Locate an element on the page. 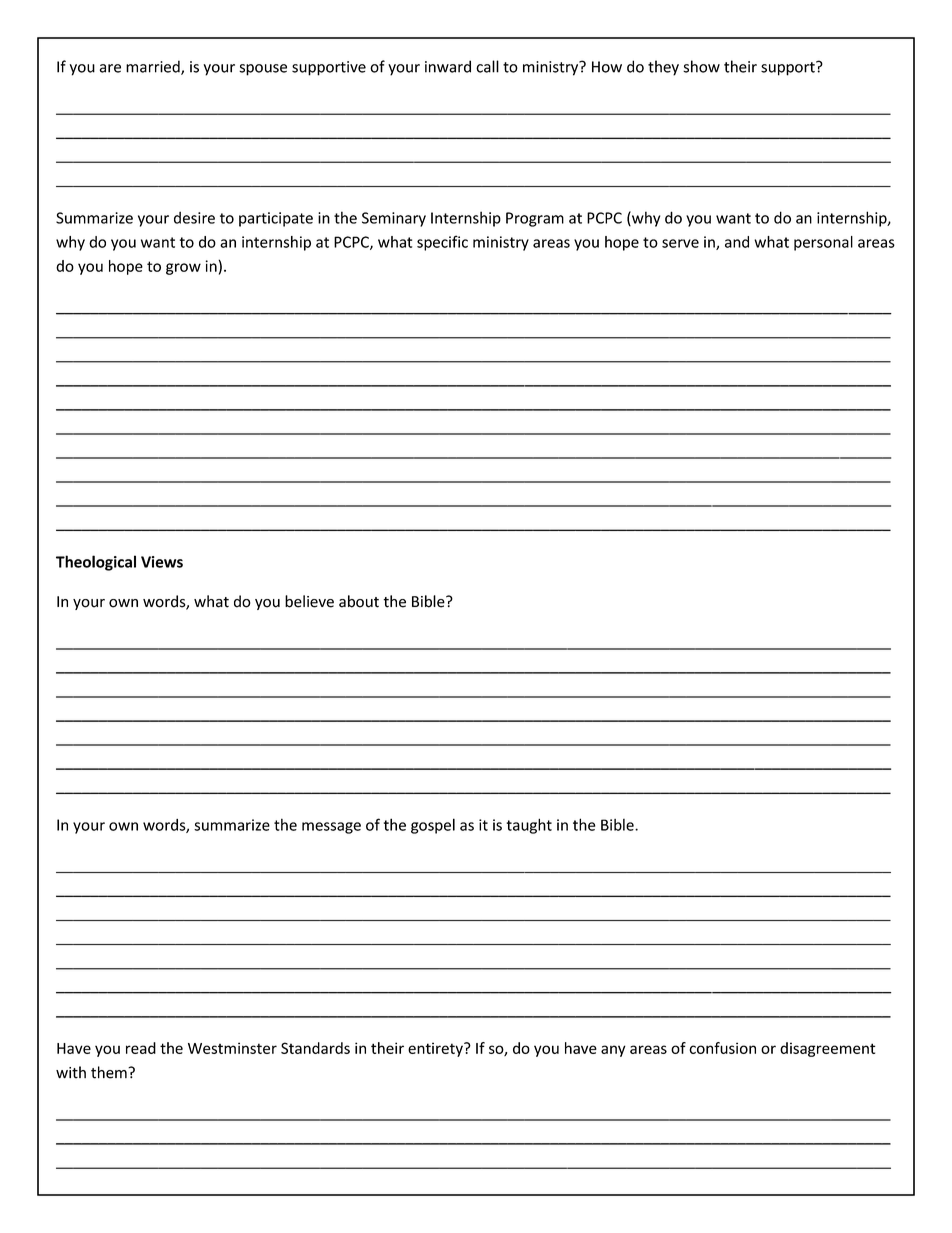  inward is located at coordinates (448, 66).
